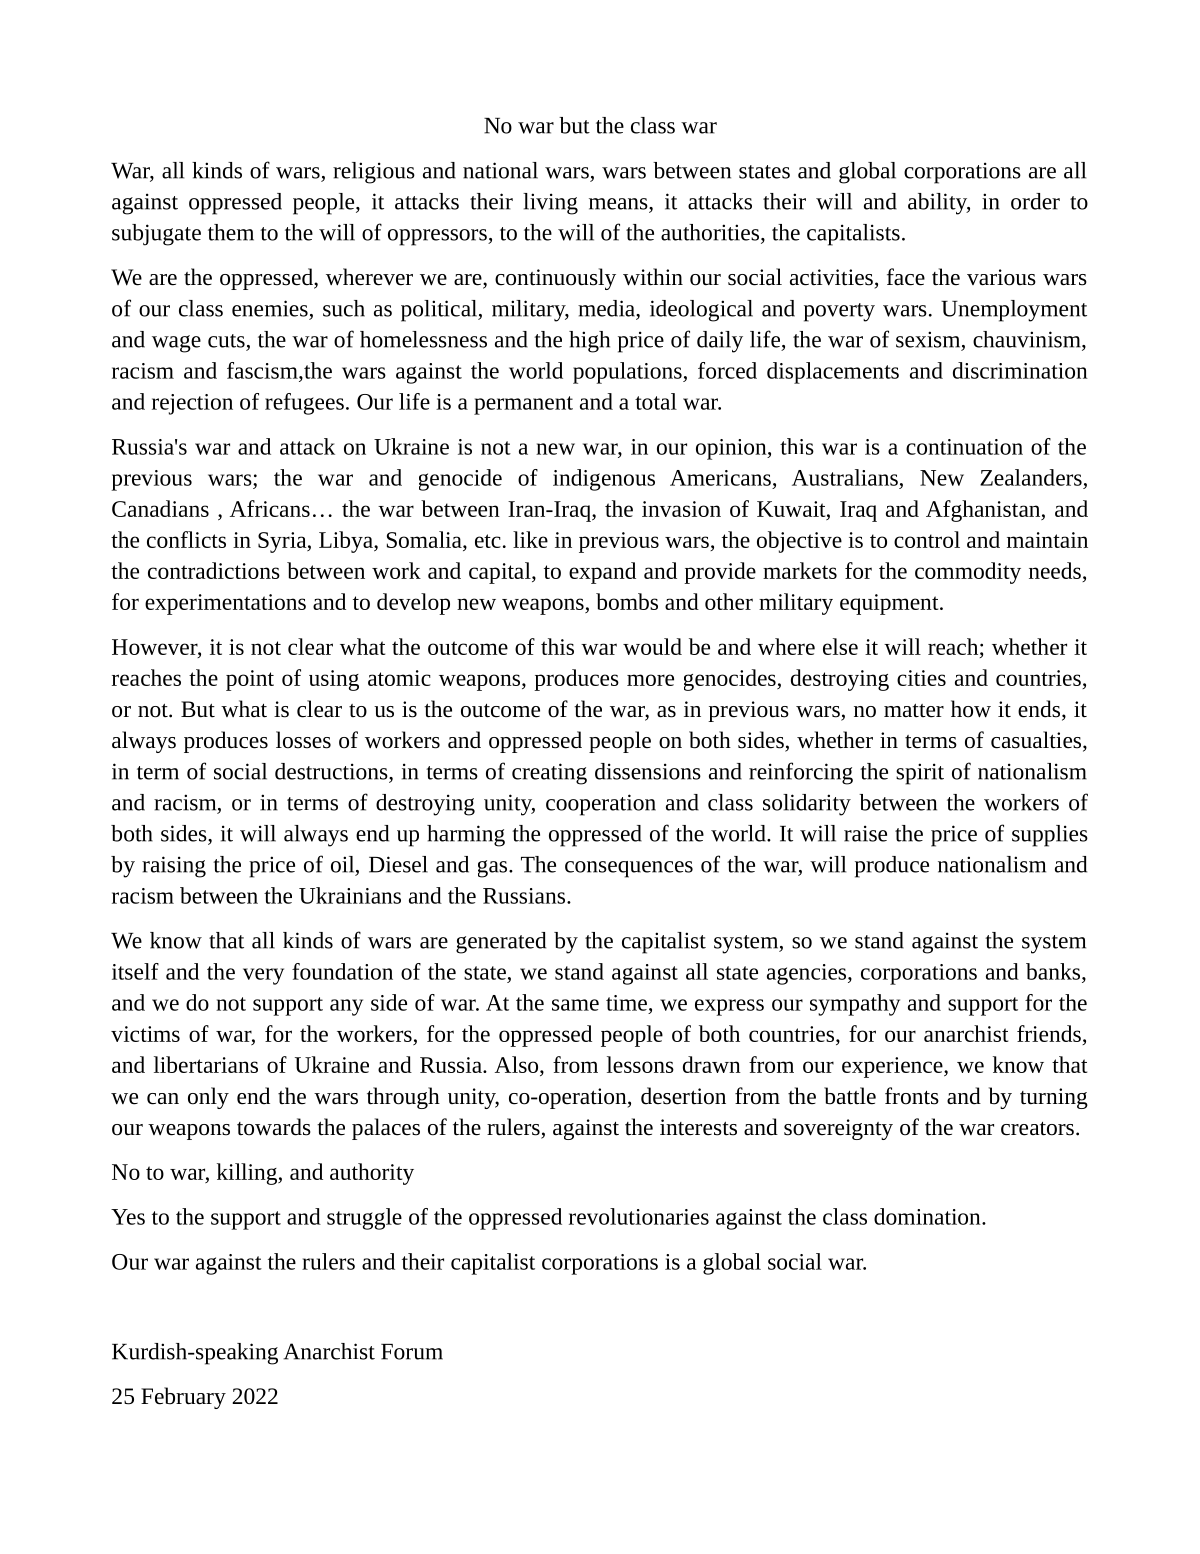  I want to click on control, so click(927, 539).
